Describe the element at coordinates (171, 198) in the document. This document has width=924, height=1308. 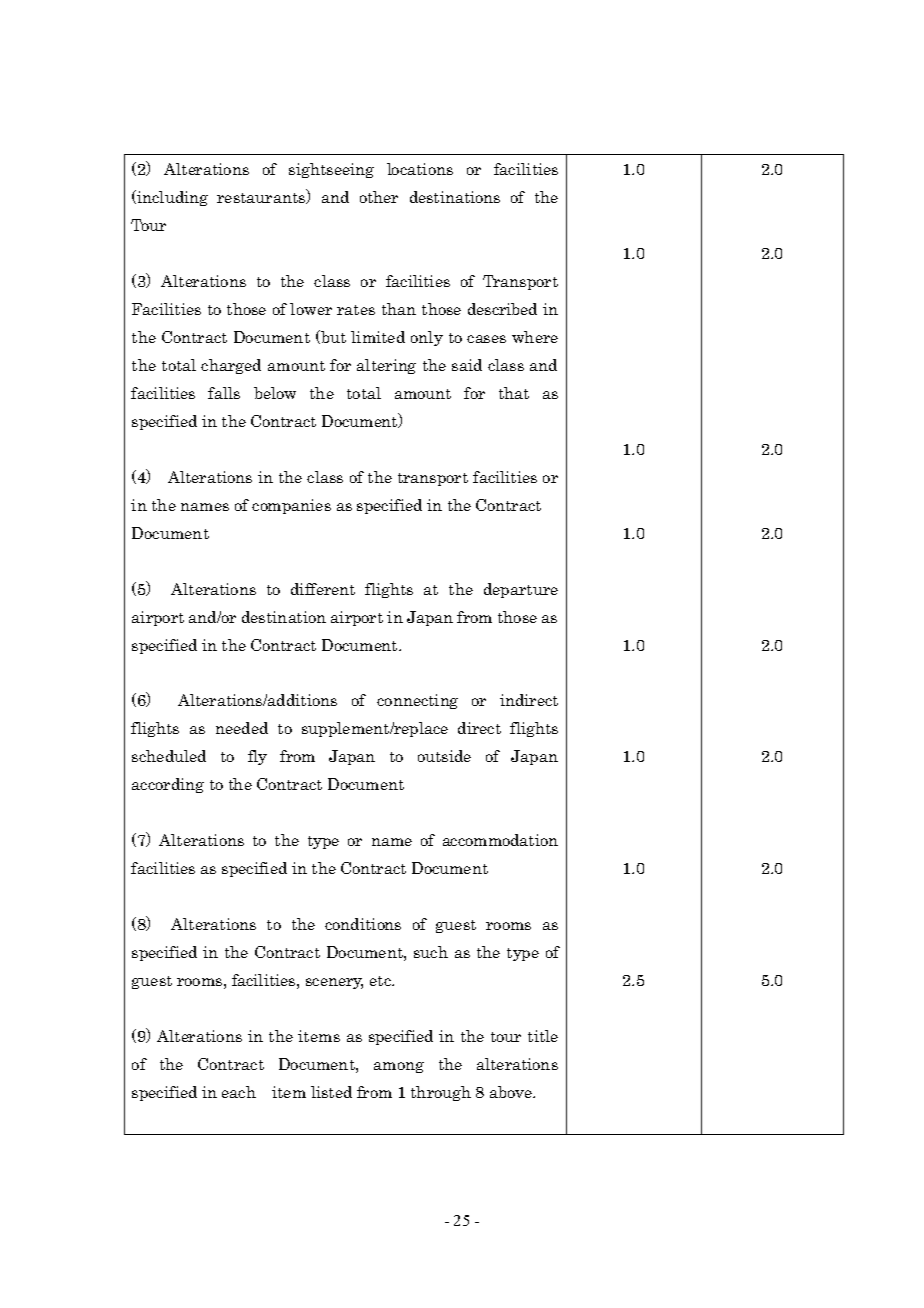
I see `including` at that location.
